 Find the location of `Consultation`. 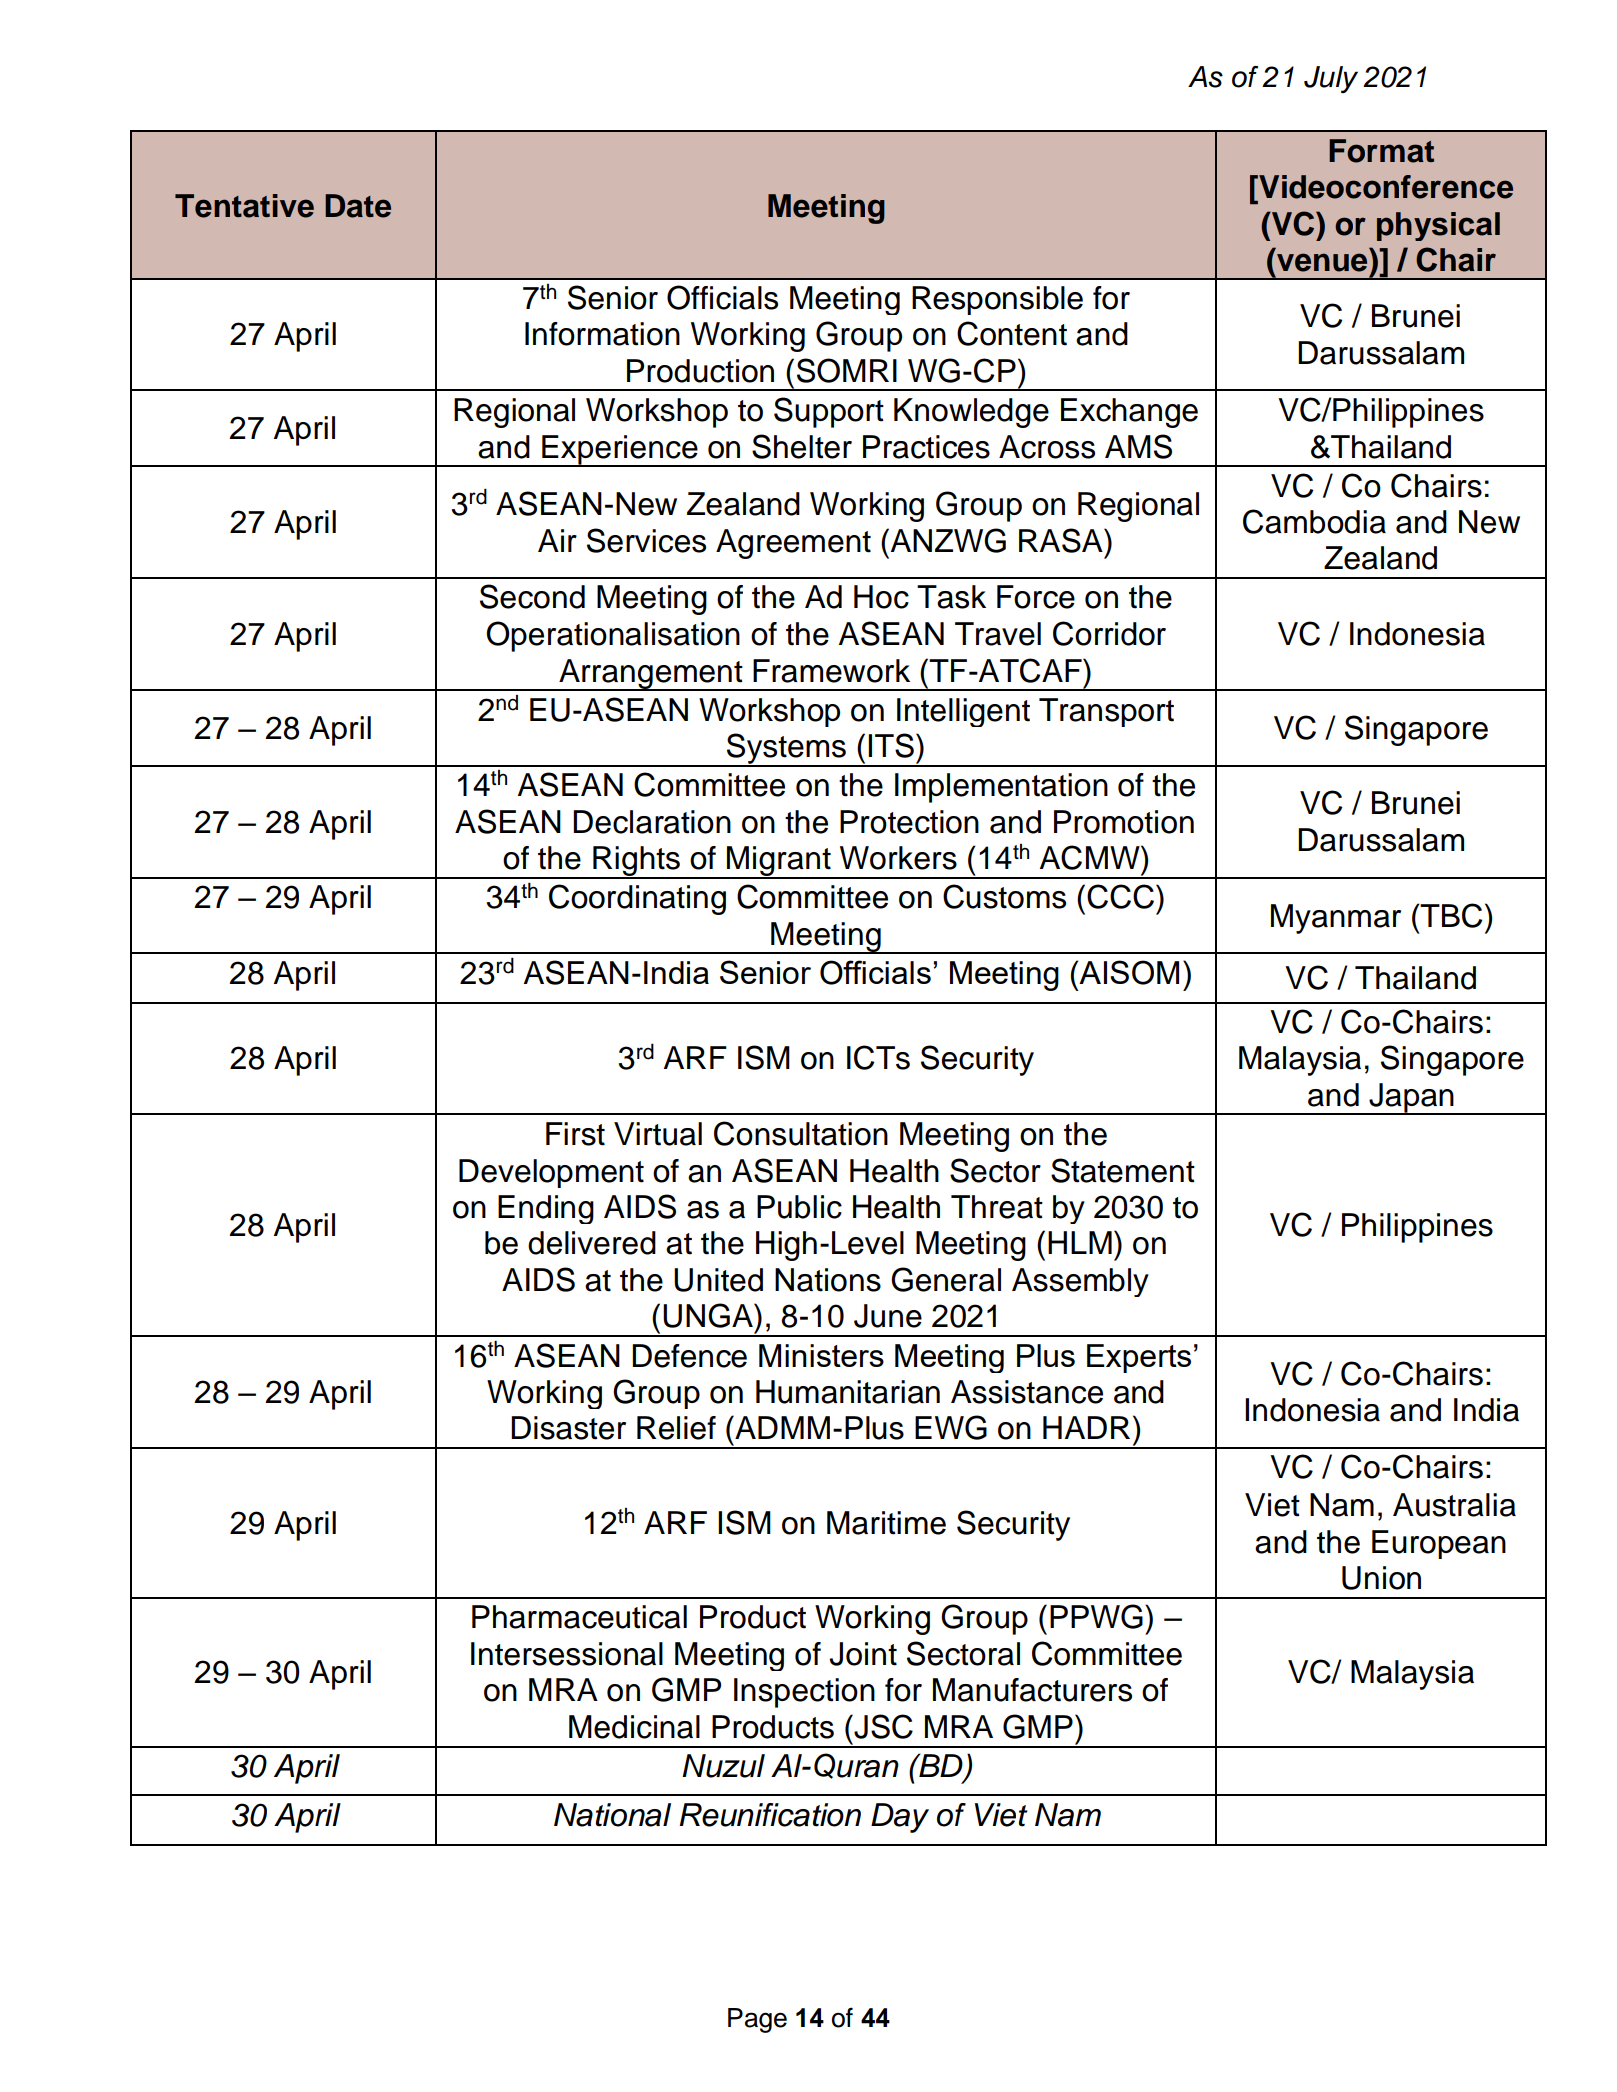

Consultation is located at coordinates (801, 1133).
